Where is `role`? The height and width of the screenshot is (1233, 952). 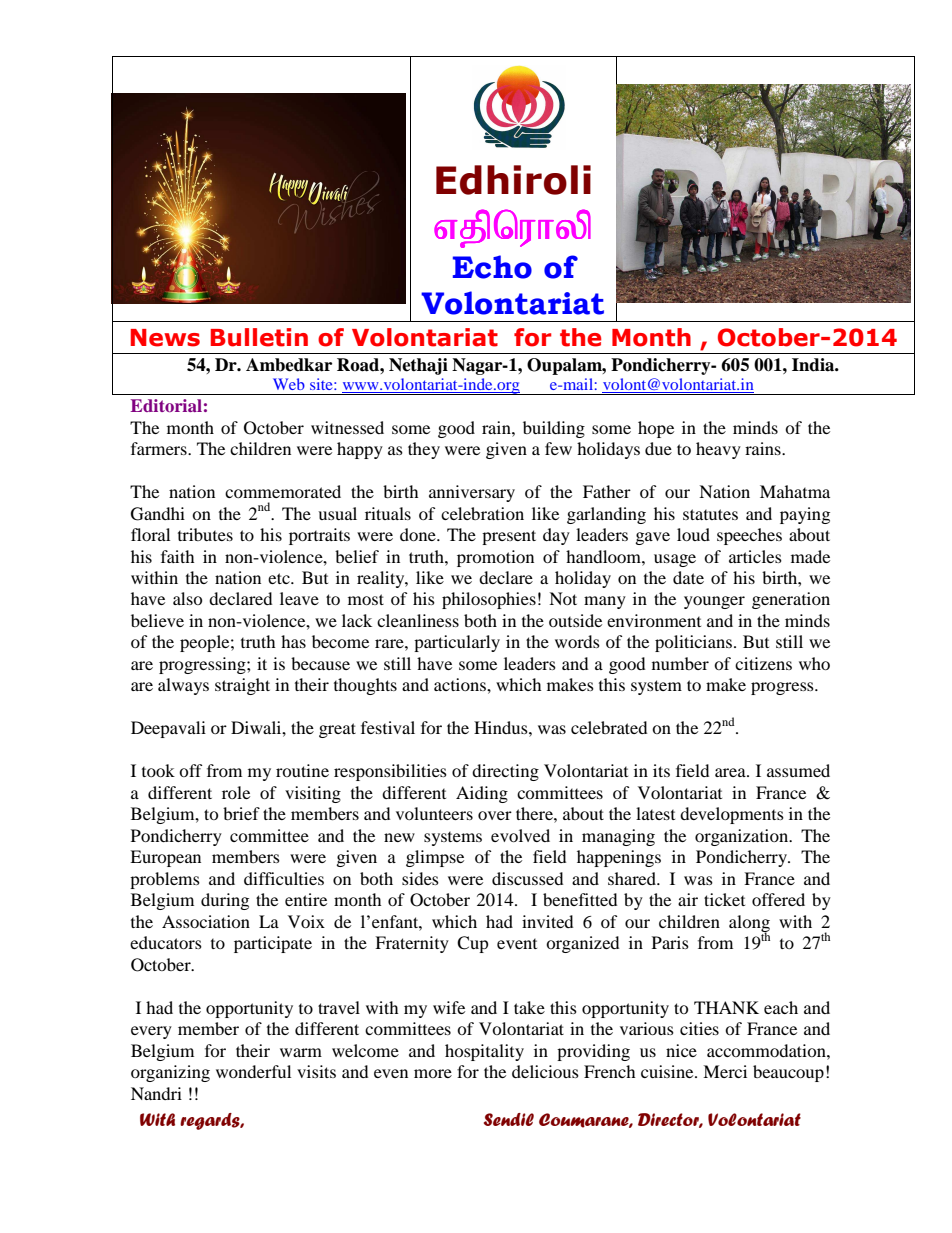 role is located at coordinates (236, 792).
